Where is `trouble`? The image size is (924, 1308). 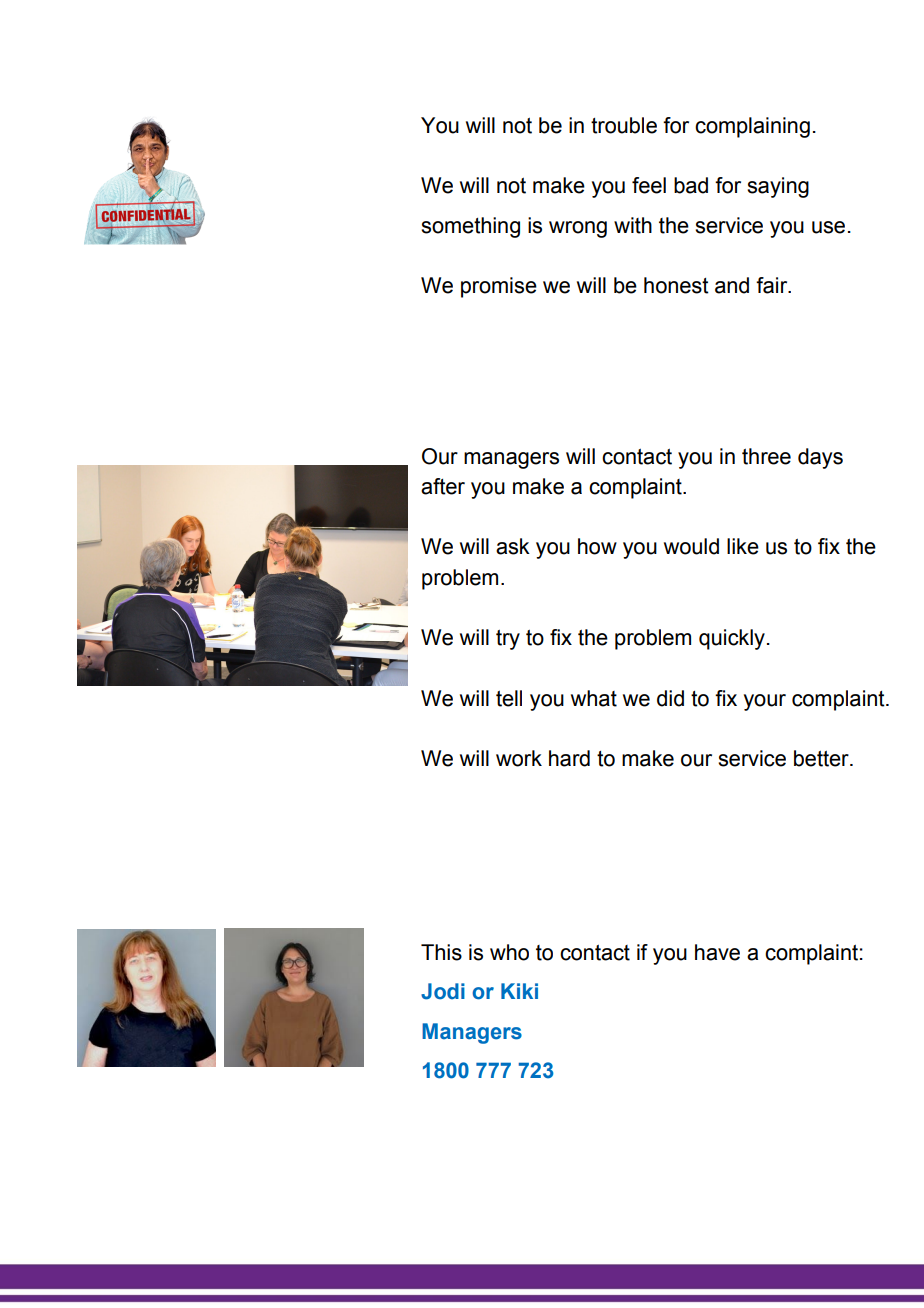
trouble is located at coordinates (624, 125).
